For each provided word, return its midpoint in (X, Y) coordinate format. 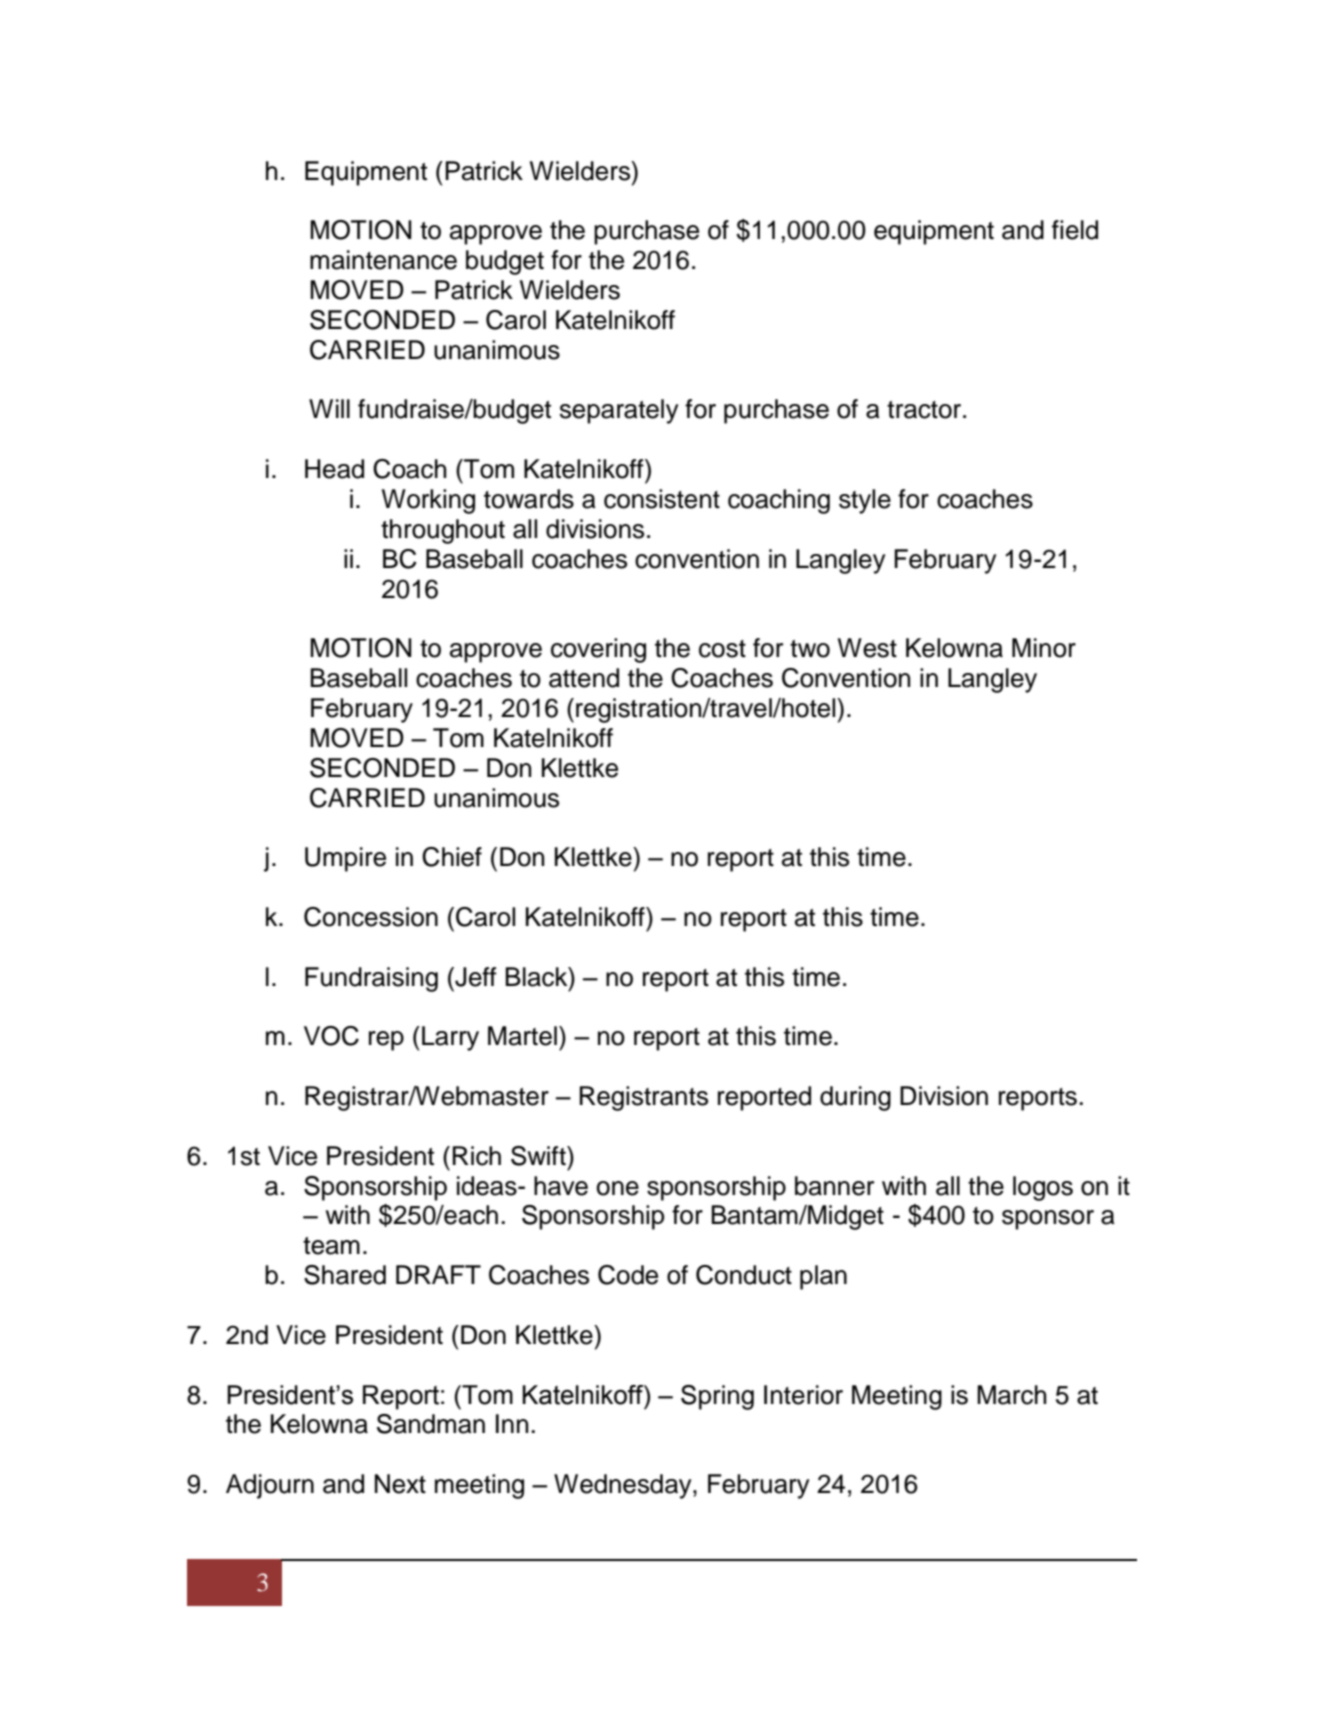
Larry (450, 1038)
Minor (1044, 648)
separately (619, 411)
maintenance (383, 260)
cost (722, 649)
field (1075, 230)
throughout (443, 531)
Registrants (644, 1098)
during (855, 1098)
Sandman (431, 1424)
